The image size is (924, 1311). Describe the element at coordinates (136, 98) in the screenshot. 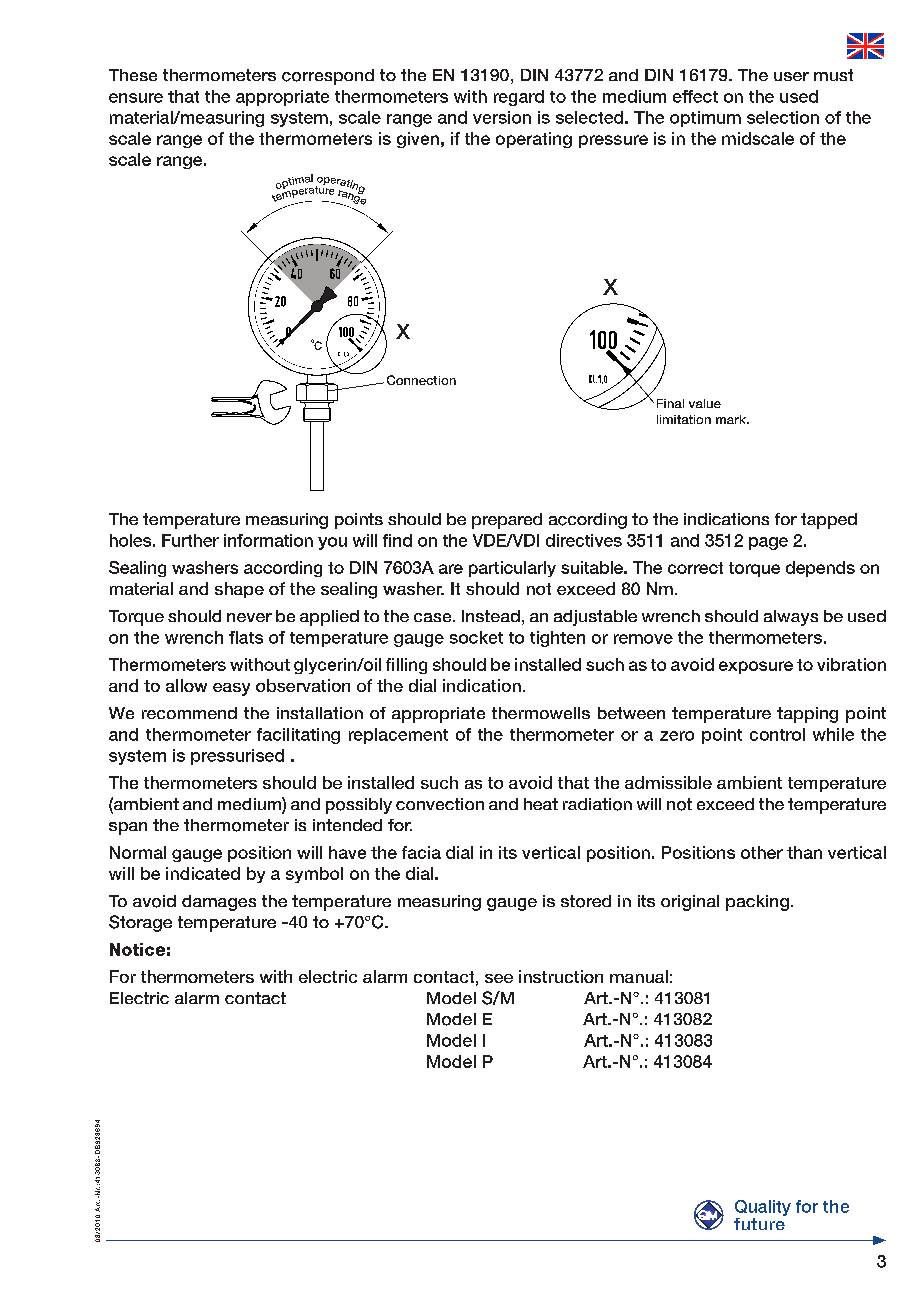

I see `ensure` at that location.
